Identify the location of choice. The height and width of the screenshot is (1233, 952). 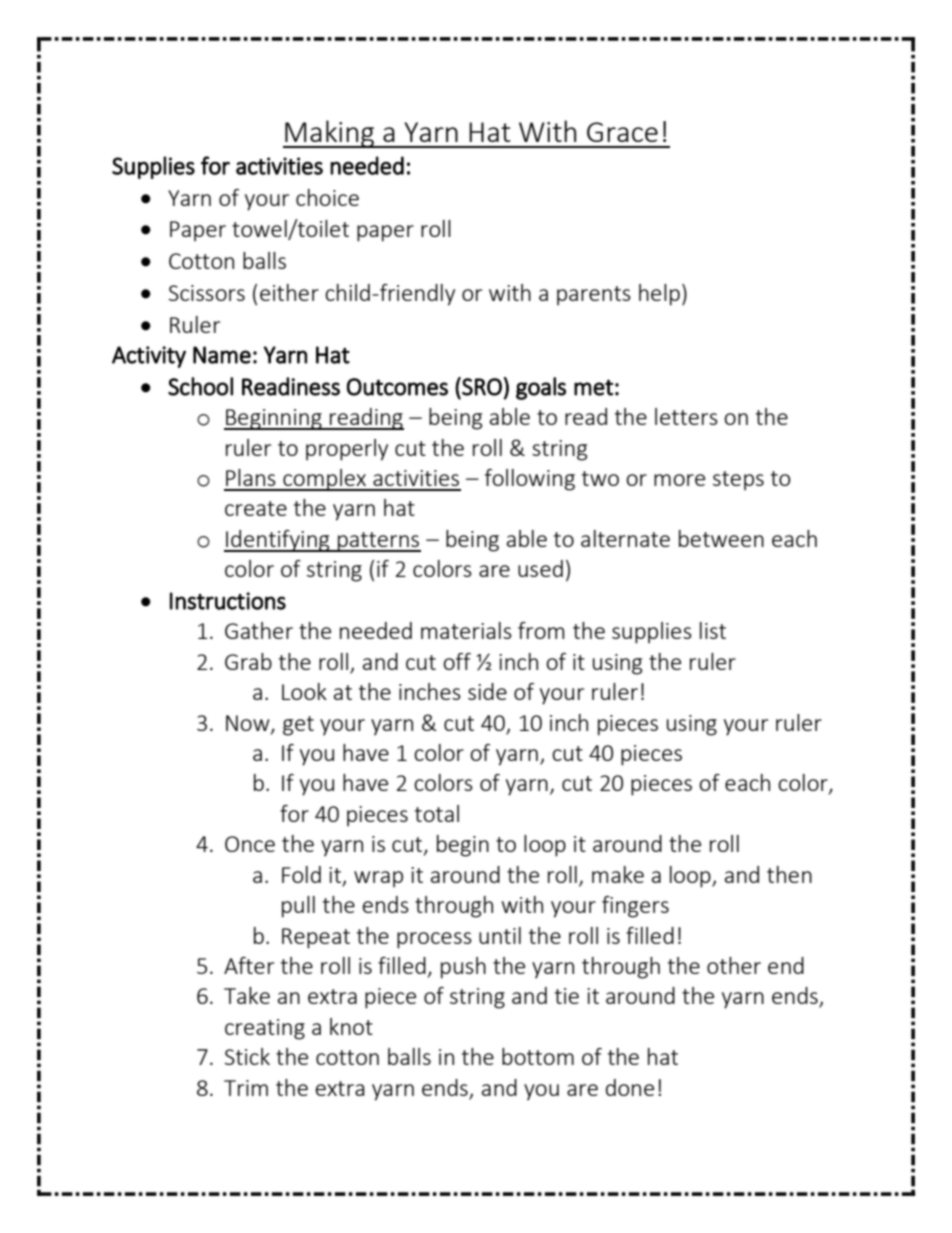
(327, 197).
